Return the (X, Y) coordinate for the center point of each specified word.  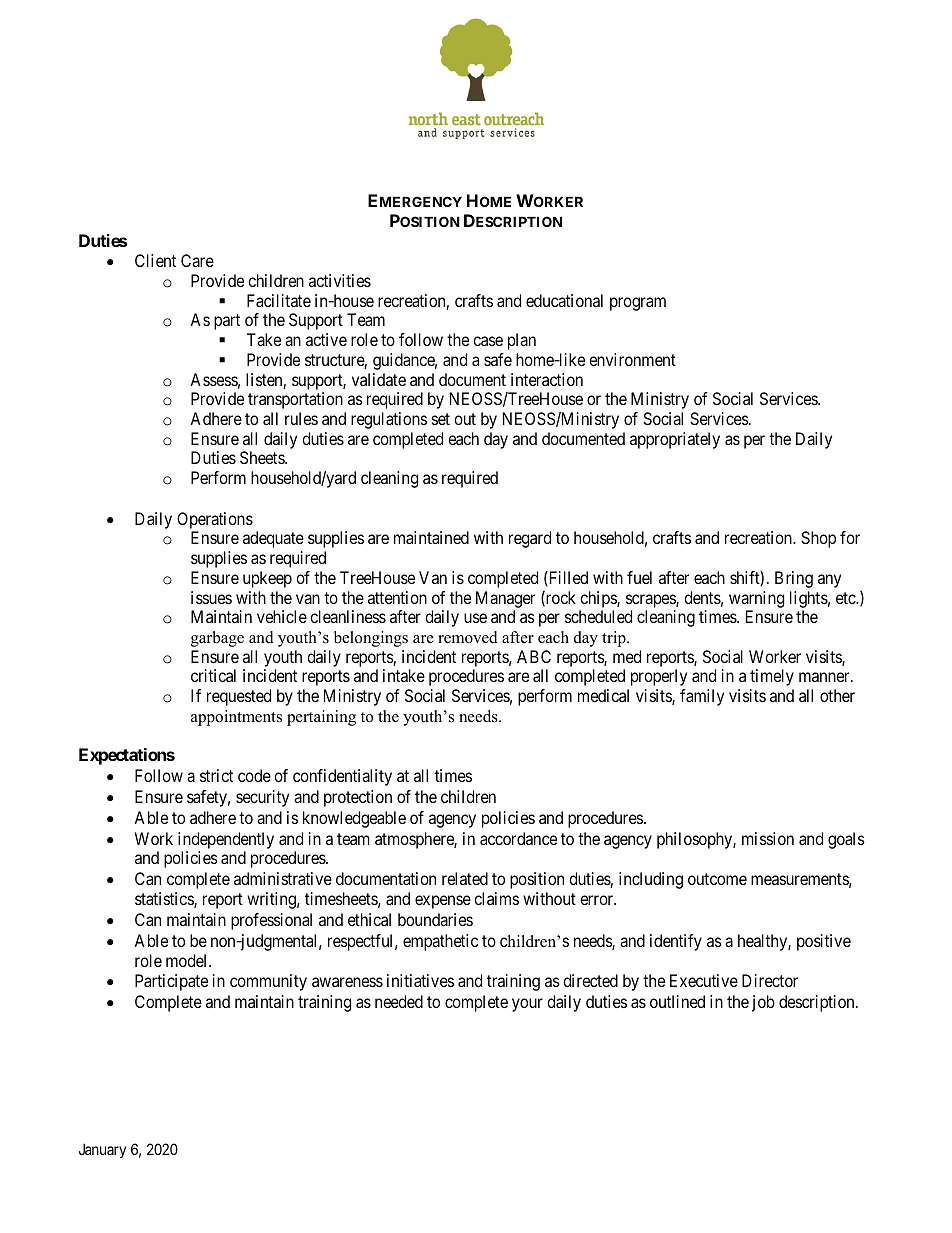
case (488, 341)
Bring (794, 579)
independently (226, 840)
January (102, 1150)
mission (768, 838)
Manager (505, 599)
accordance (518, 838)
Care (197, 260)
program (638, 304)
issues (211, 597)
